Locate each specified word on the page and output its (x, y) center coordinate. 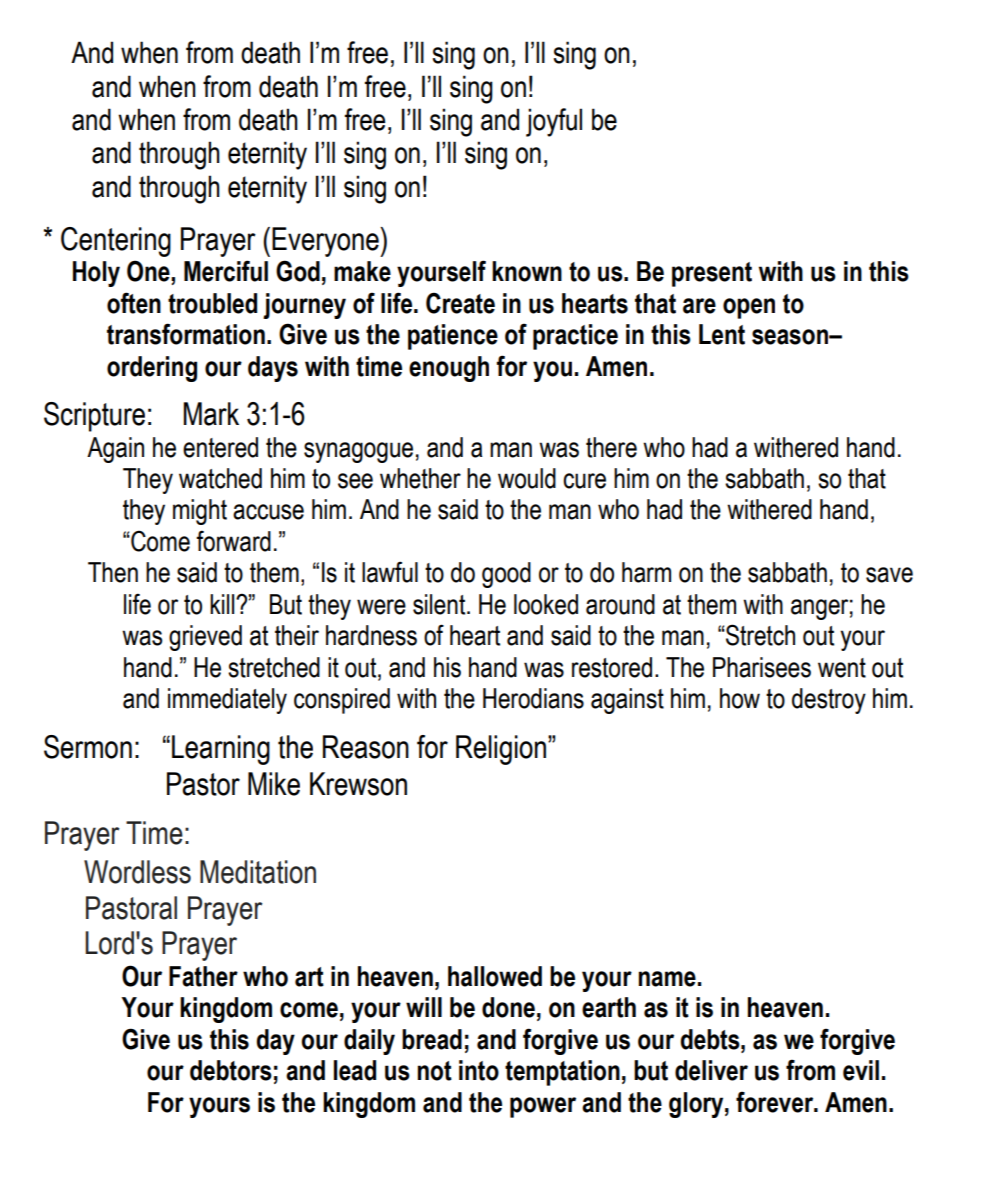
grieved (205, 638)
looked (546, 604)
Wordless (137, 872)
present (712, 274)
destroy (829, 701)
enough (449, 369)
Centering (116, 242)
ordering (152, 369)
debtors (231, 1070)
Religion (501, 750)
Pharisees (762, 667)
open (749, 308)
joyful (554, 122)
